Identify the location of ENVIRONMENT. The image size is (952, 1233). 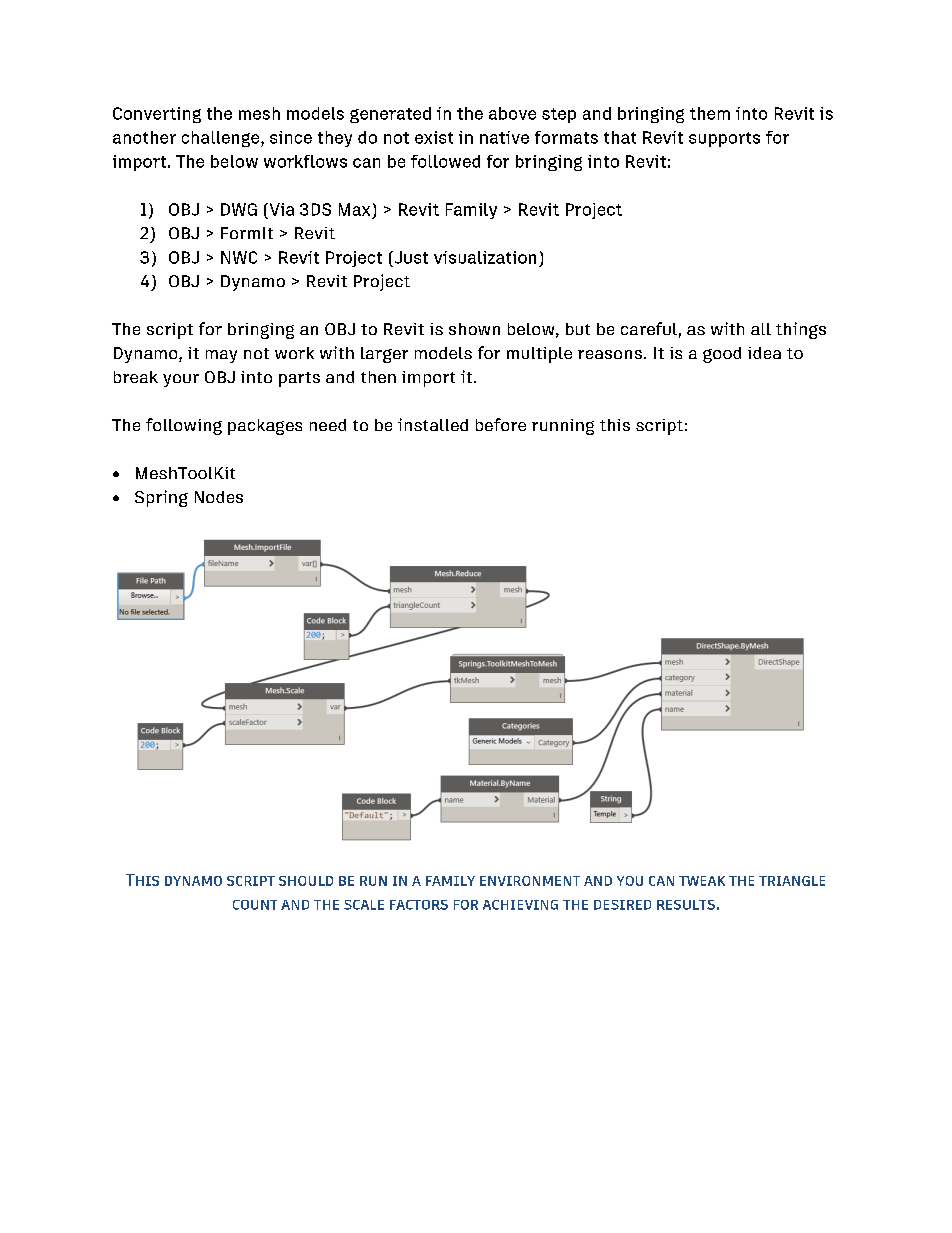
(530, 881).
